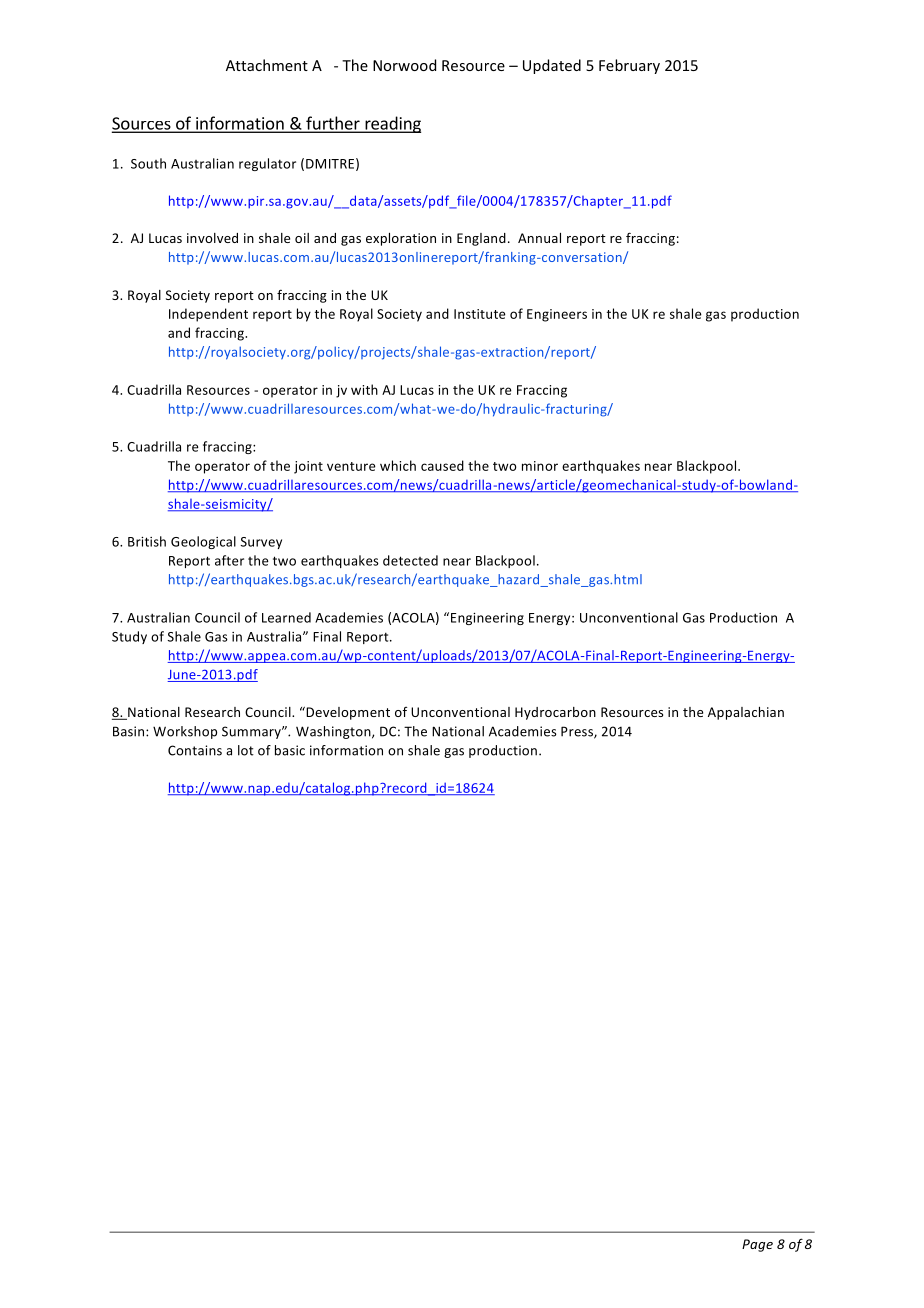 Image resolution: width=924 pixels, height=1308 pixels. What do you see at coordinates (629, 66) in the screenshot?
I see `February` at bounding box center [629, 66].
